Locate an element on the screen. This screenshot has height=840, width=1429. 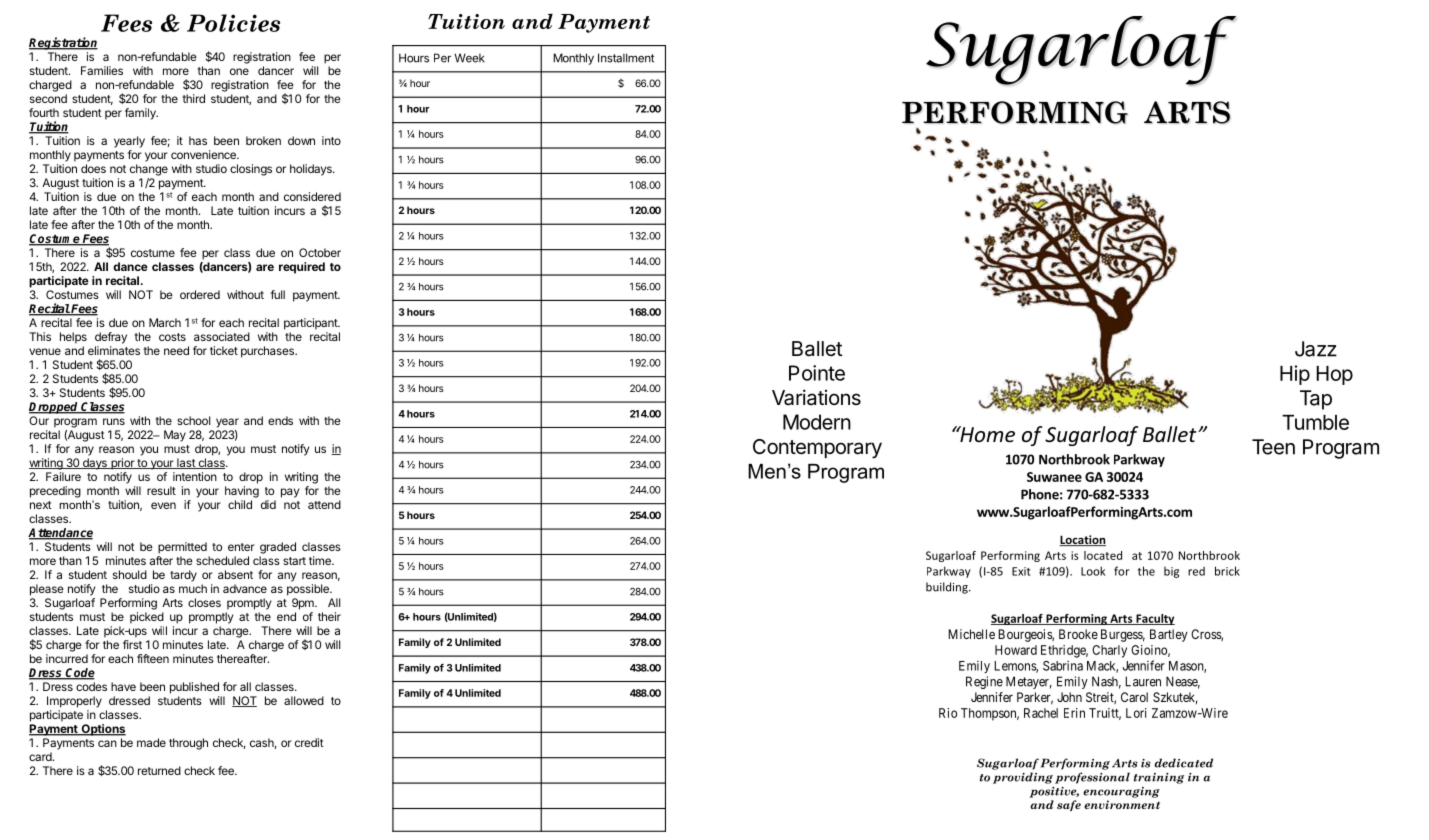
Week is located at coordinates (469, 58).
